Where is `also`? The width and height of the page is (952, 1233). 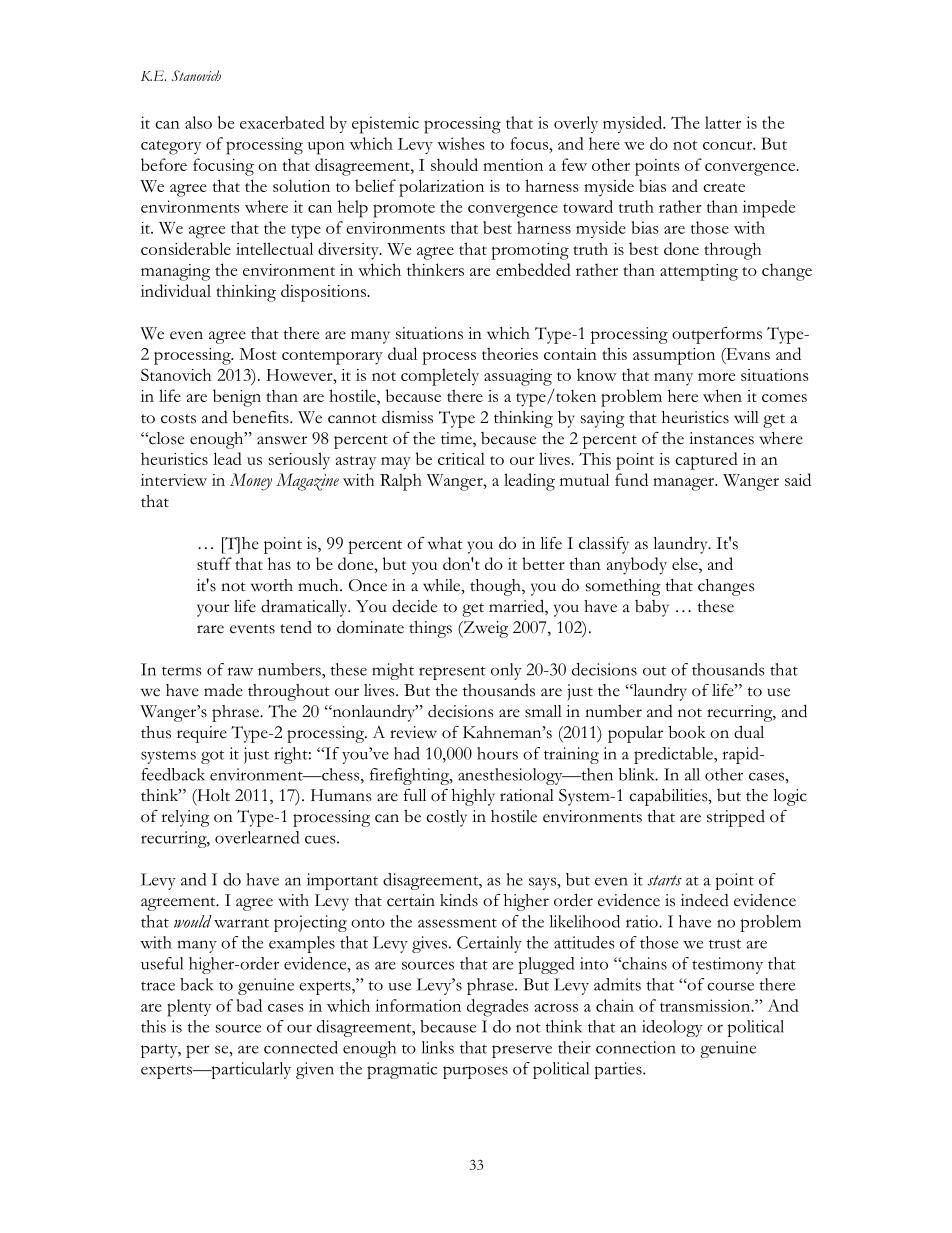 also is located at coordinates (198, 122).
